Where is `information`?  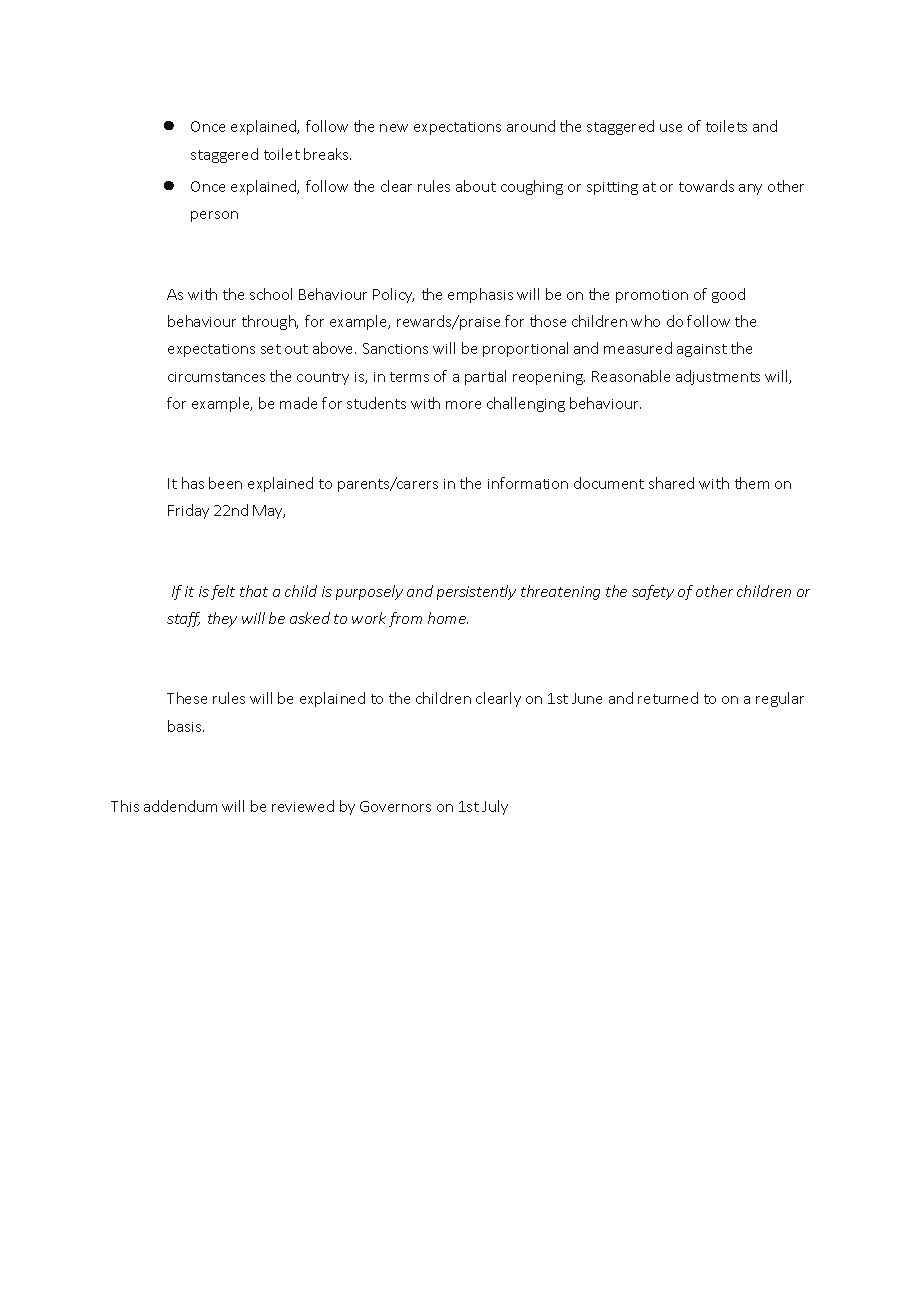
information is located at coordinates (528, 483).
